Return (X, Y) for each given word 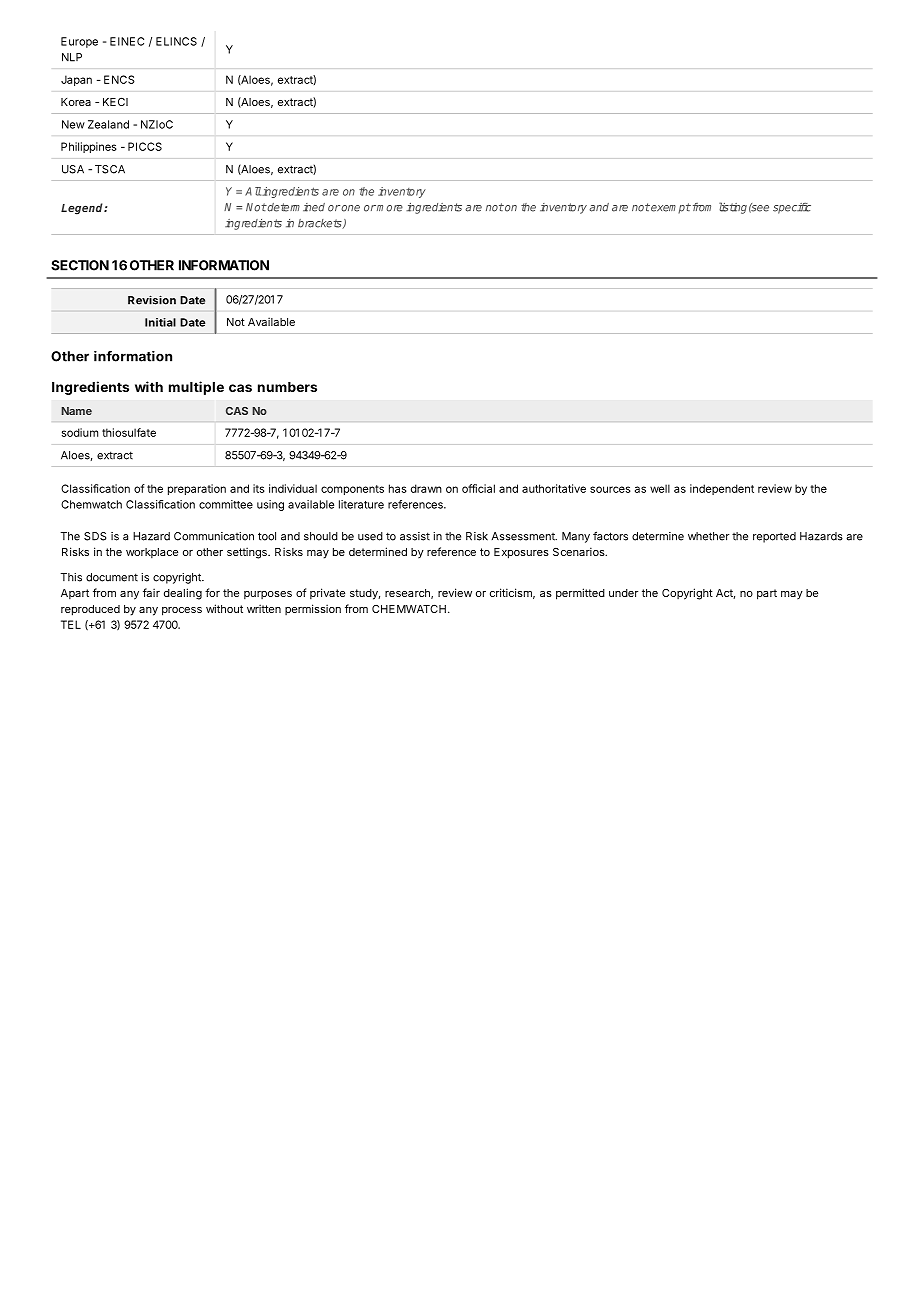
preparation (197, 489)
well (660, 488)
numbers (287, 387)
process (182, 611)
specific (792, 208)
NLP (72, 57)
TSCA (110, 169)
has (398, 488)
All (253, 191)
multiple (196, 388)
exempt (670, 208)
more (389, 208)
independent (722, 489)
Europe (79, 42)
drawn (426, 488)
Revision (152, 300)
